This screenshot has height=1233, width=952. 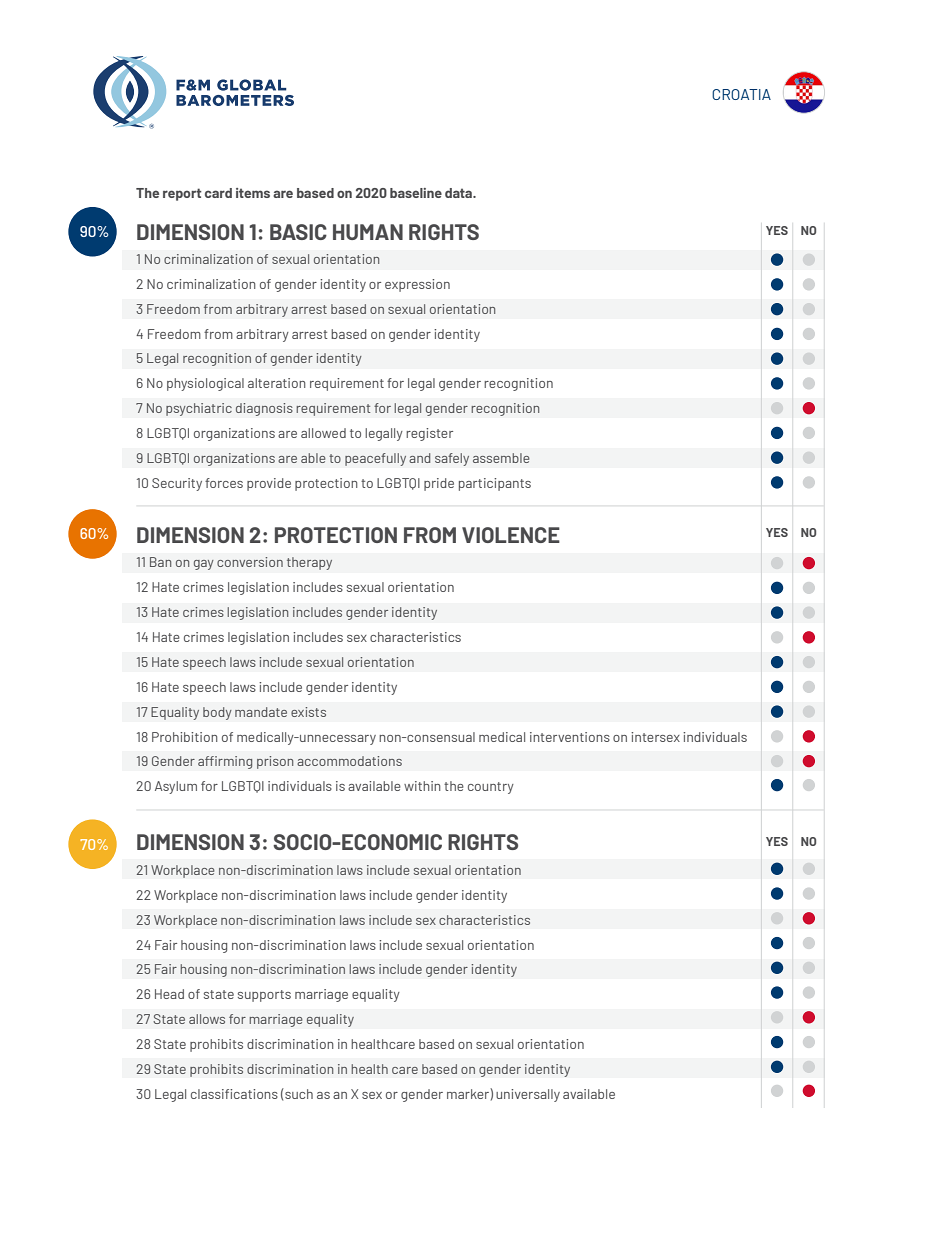 I want to click on classifications, so click(x=234, y=1094).
